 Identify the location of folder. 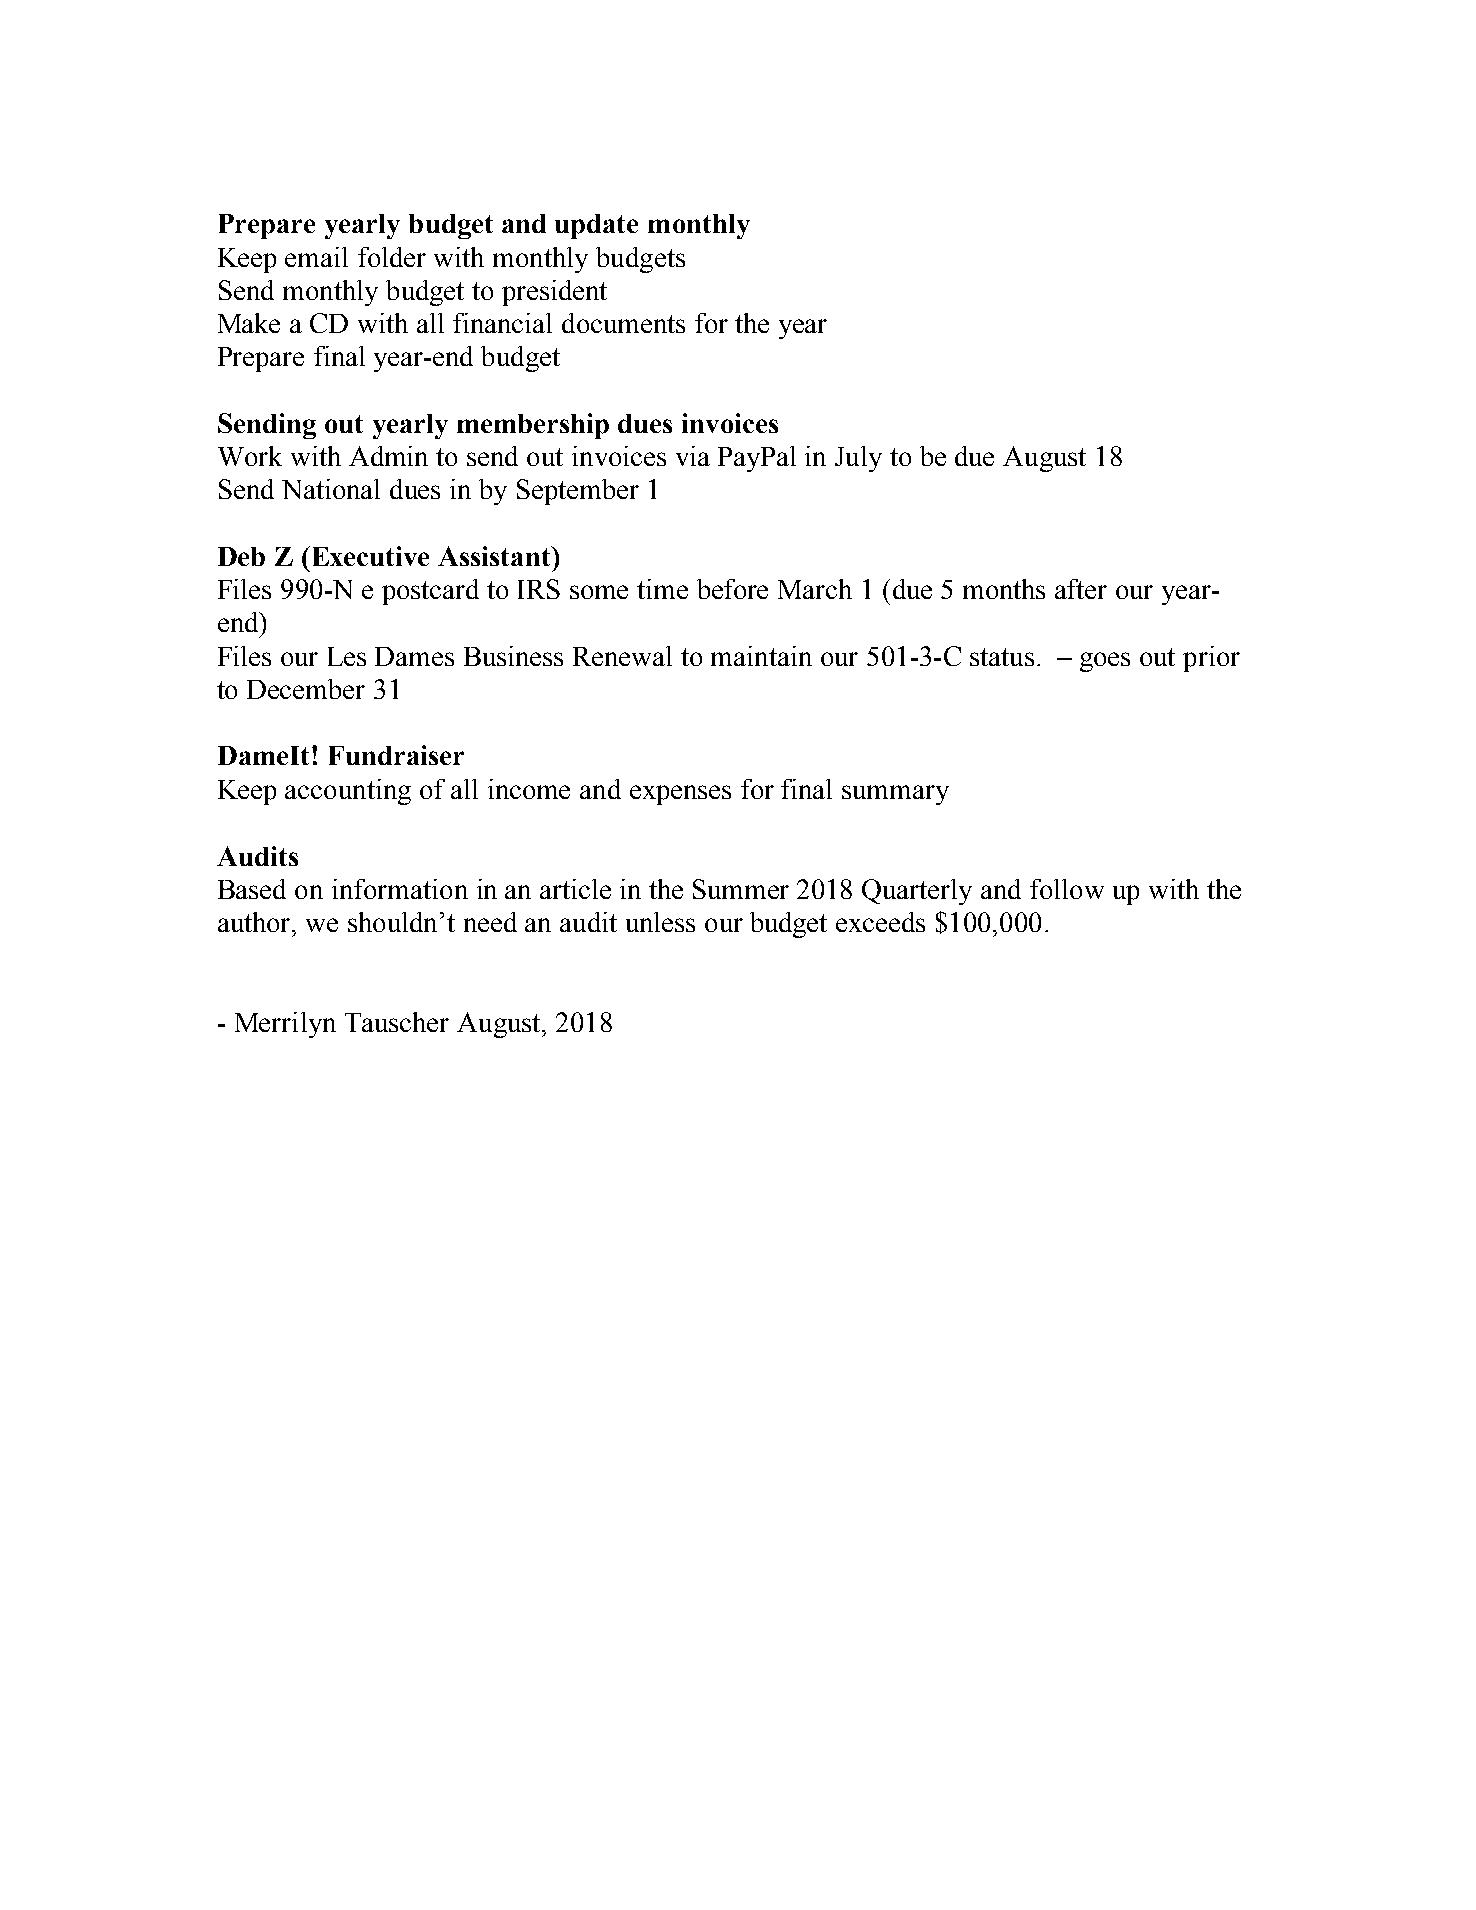
(392, 257).
